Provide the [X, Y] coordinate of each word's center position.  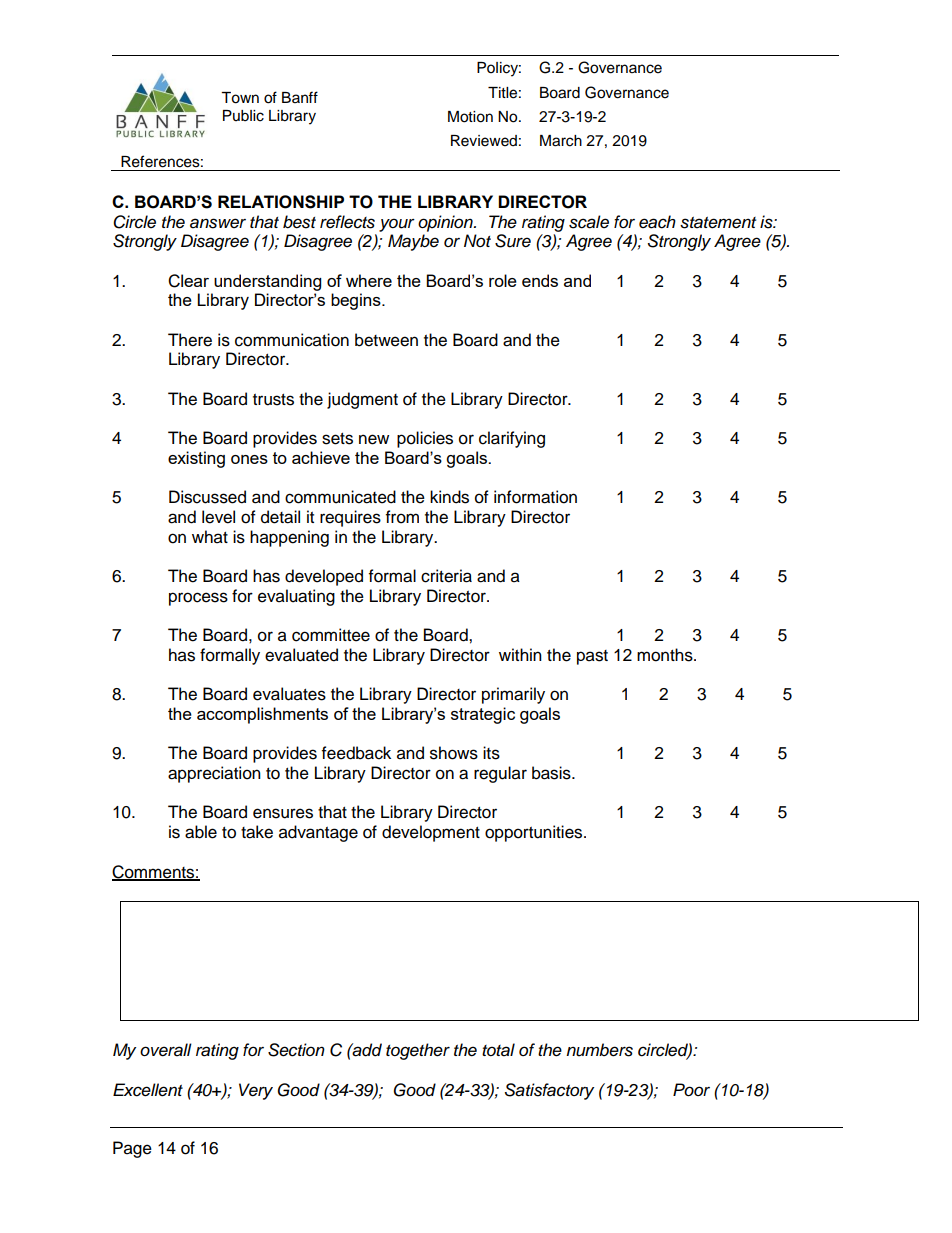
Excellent [148, 1090]
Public [243, 116]
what [210, 537]
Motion [470, 117]
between [386, 340]
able [201, 832]
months [666, 655]
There [190, 340]
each [657, 222]
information [535, 497]
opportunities [535, 833]
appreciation [214, 774]
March [561, 141]
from [402, 517]
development [431, 833]
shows [454, 753]
